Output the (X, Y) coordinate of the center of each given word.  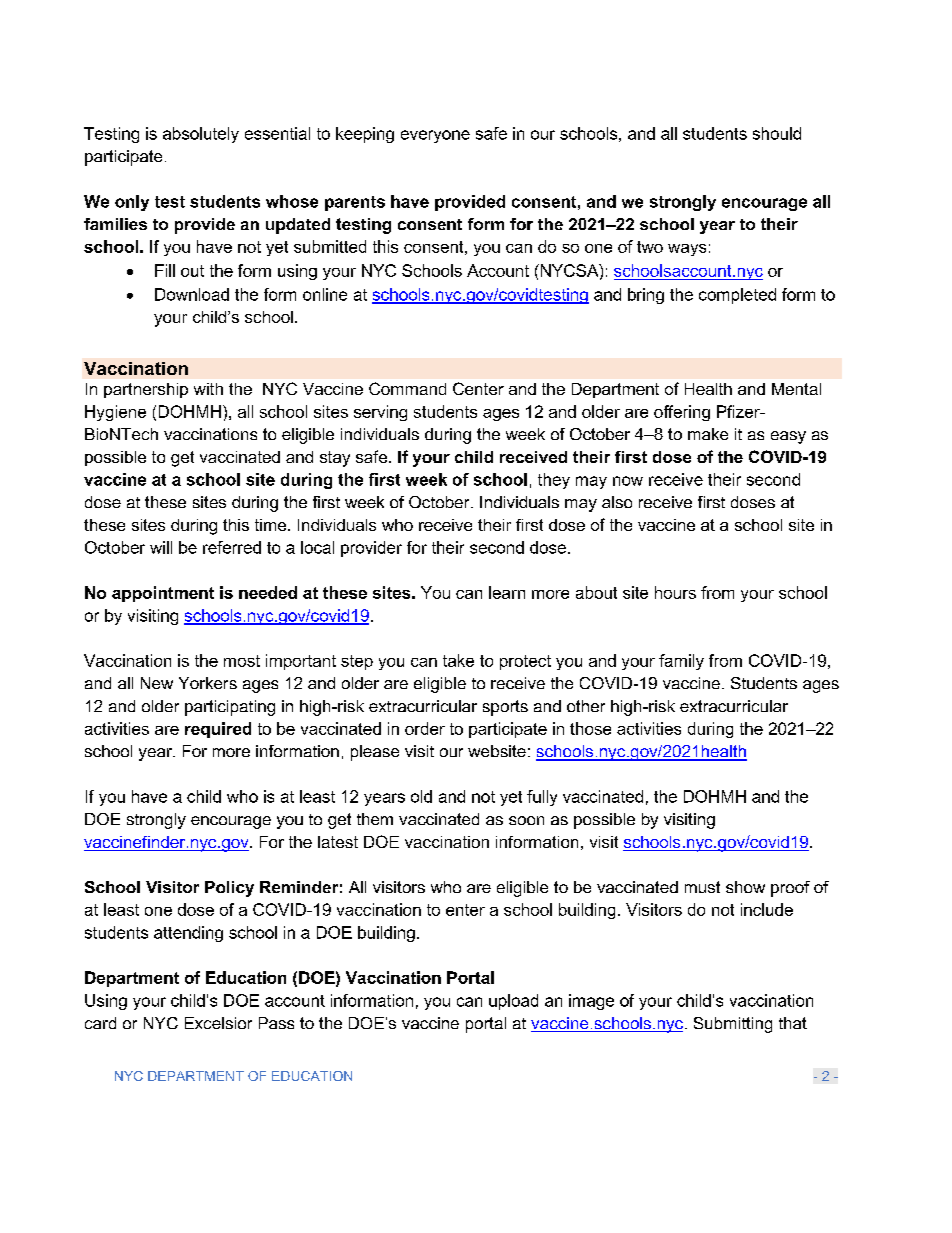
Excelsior (218, 1023)
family (681, 662)
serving (380, 413)
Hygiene (115, 413)
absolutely (201, 135)
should (777, 133)
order (425, 728)
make (708, 434)
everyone (435, 136)
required (218, 730)
